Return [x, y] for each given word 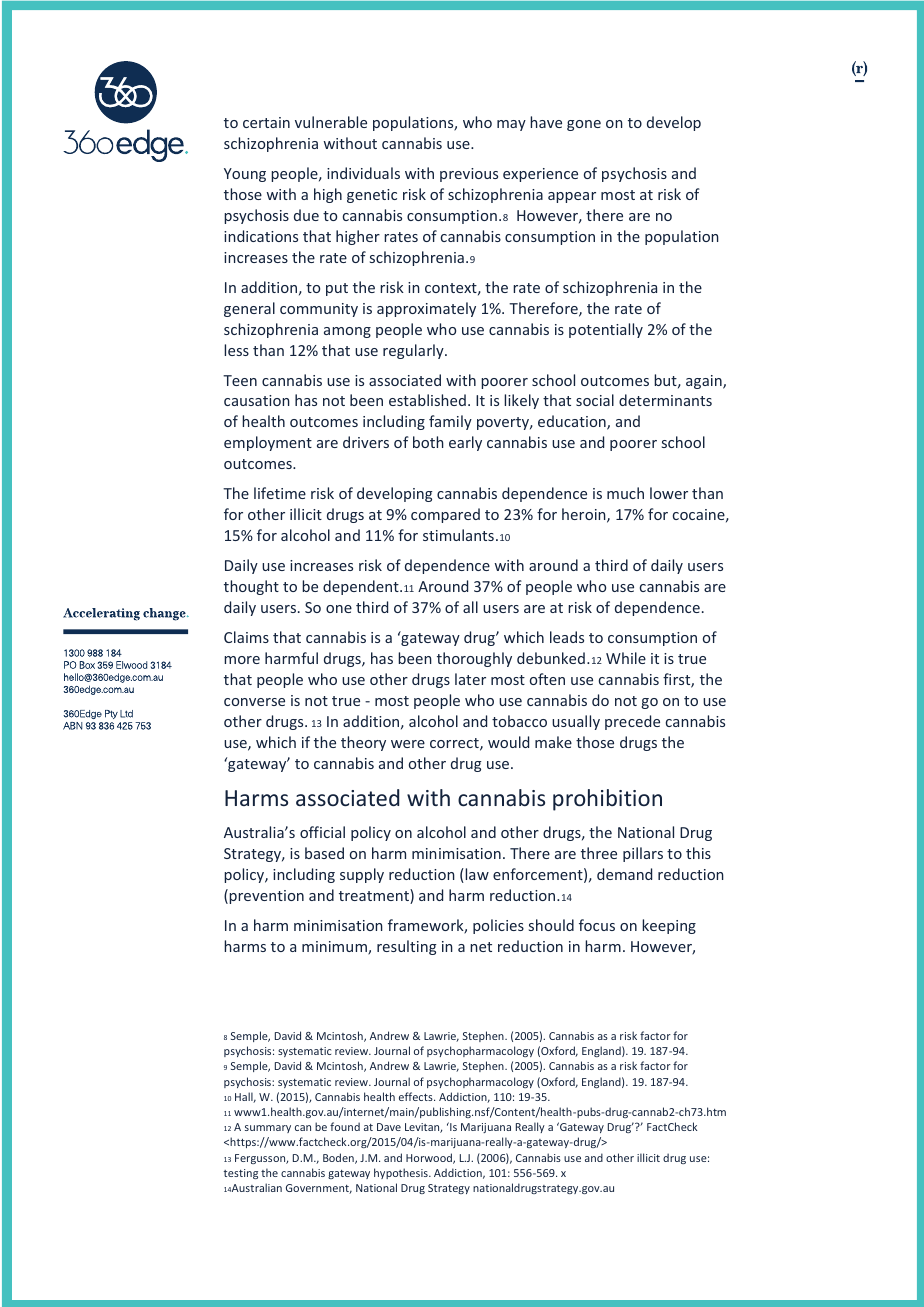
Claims [246, 637]
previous [469, 175]
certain [266, 122]
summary [268, 1129]
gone [584, 125]
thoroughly [474, 659]
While [626, 658]
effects [417, 1096]
